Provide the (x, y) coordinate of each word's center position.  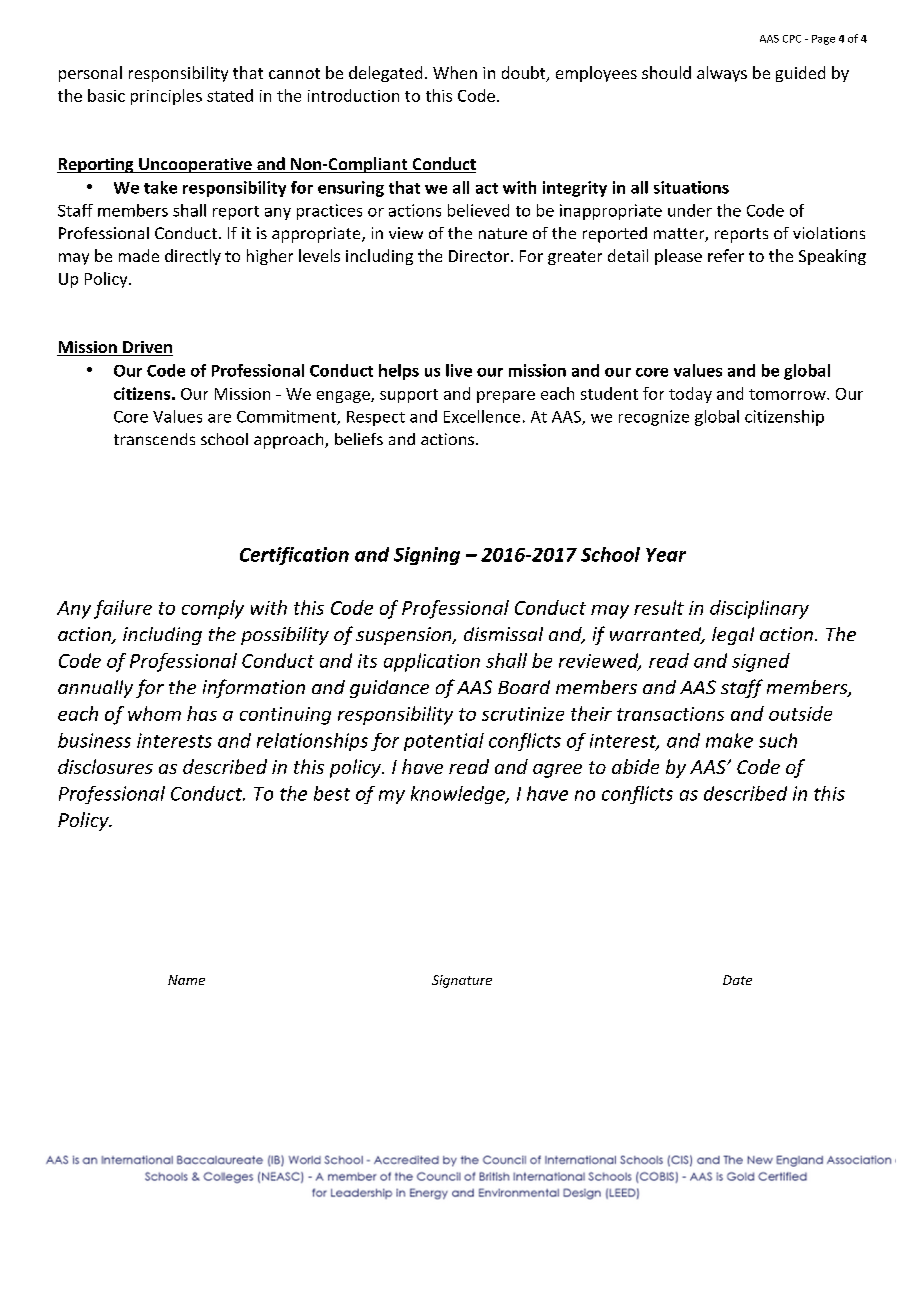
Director (480, 256)
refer (726, 255)
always (722, 74)
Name (186, 980)
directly (193, 257)
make (729, 740)
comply (213, 609)
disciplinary (759, 609)
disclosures (105, 766)
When (455, 72)
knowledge (459, 795)
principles (166, 97)
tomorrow (788, 394)
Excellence (482, 416)
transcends (154, 439)
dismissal (503, 634)
